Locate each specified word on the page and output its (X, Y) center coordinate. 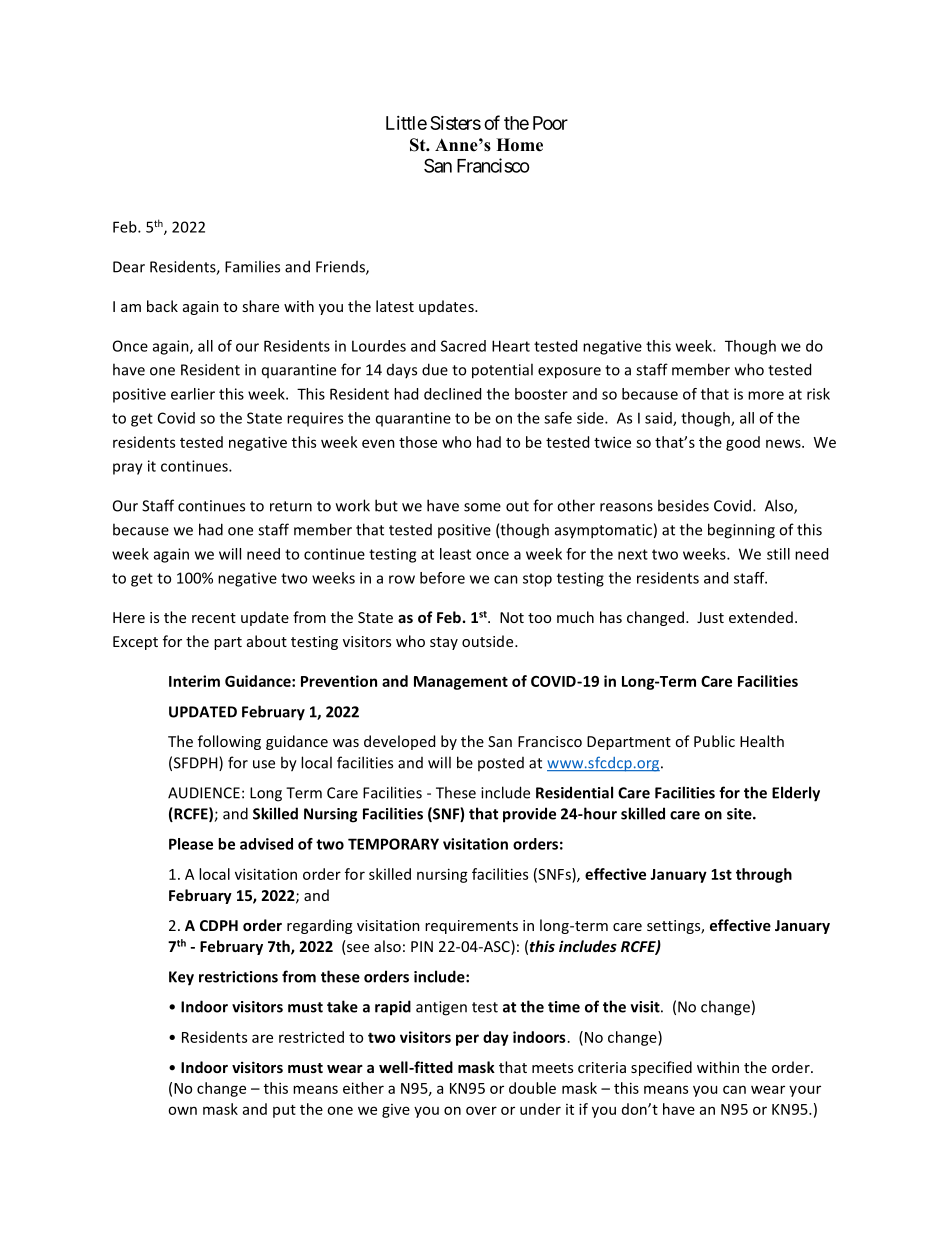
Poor (550, 123)
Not (512, 617)
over (481, 1110)
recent (214, 618)
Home (519, 145)
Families (252, 266)
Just (710, 617)
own (182, 1110)
